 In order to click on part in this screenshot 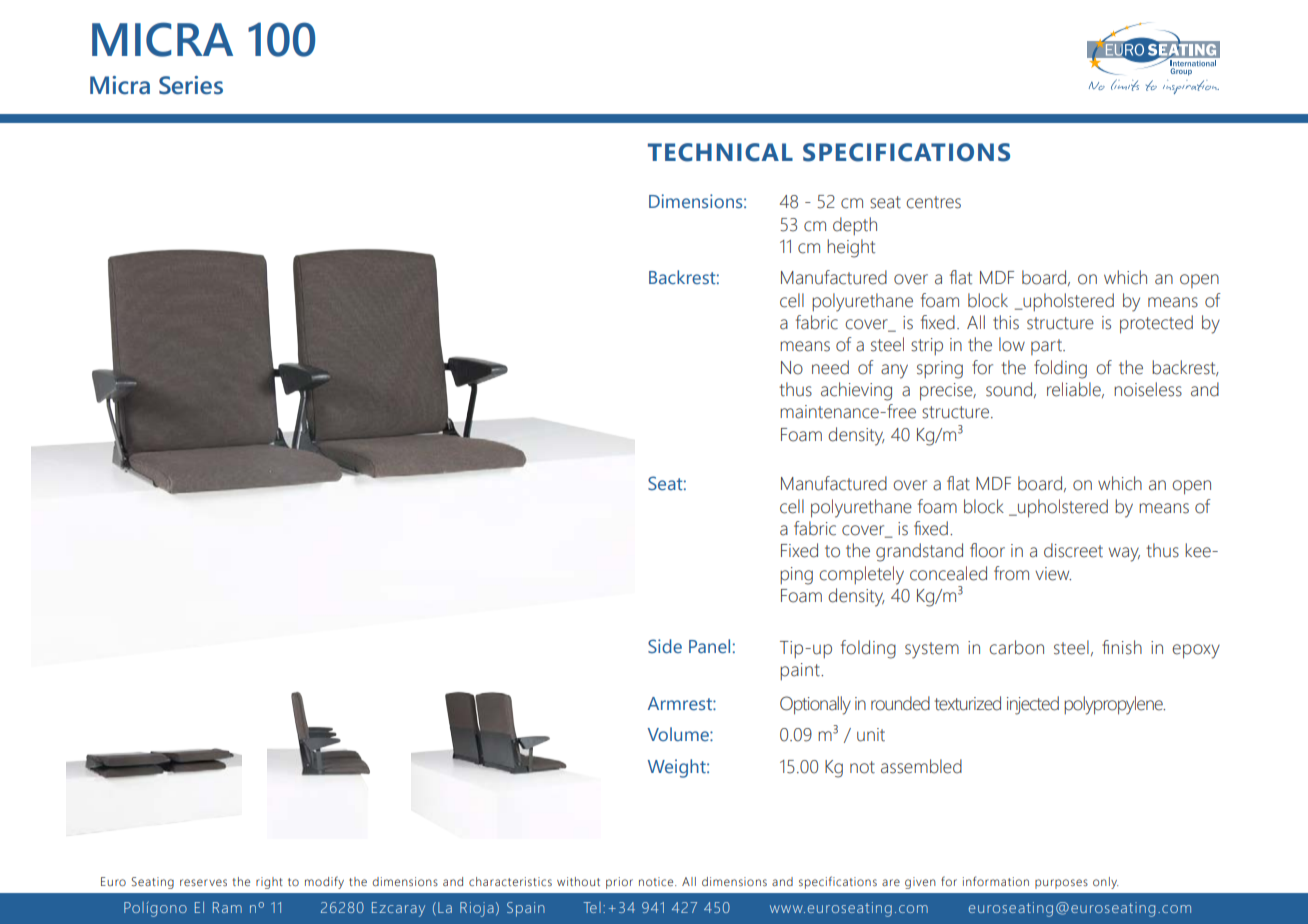, I will do `click(1047, 347)`.
